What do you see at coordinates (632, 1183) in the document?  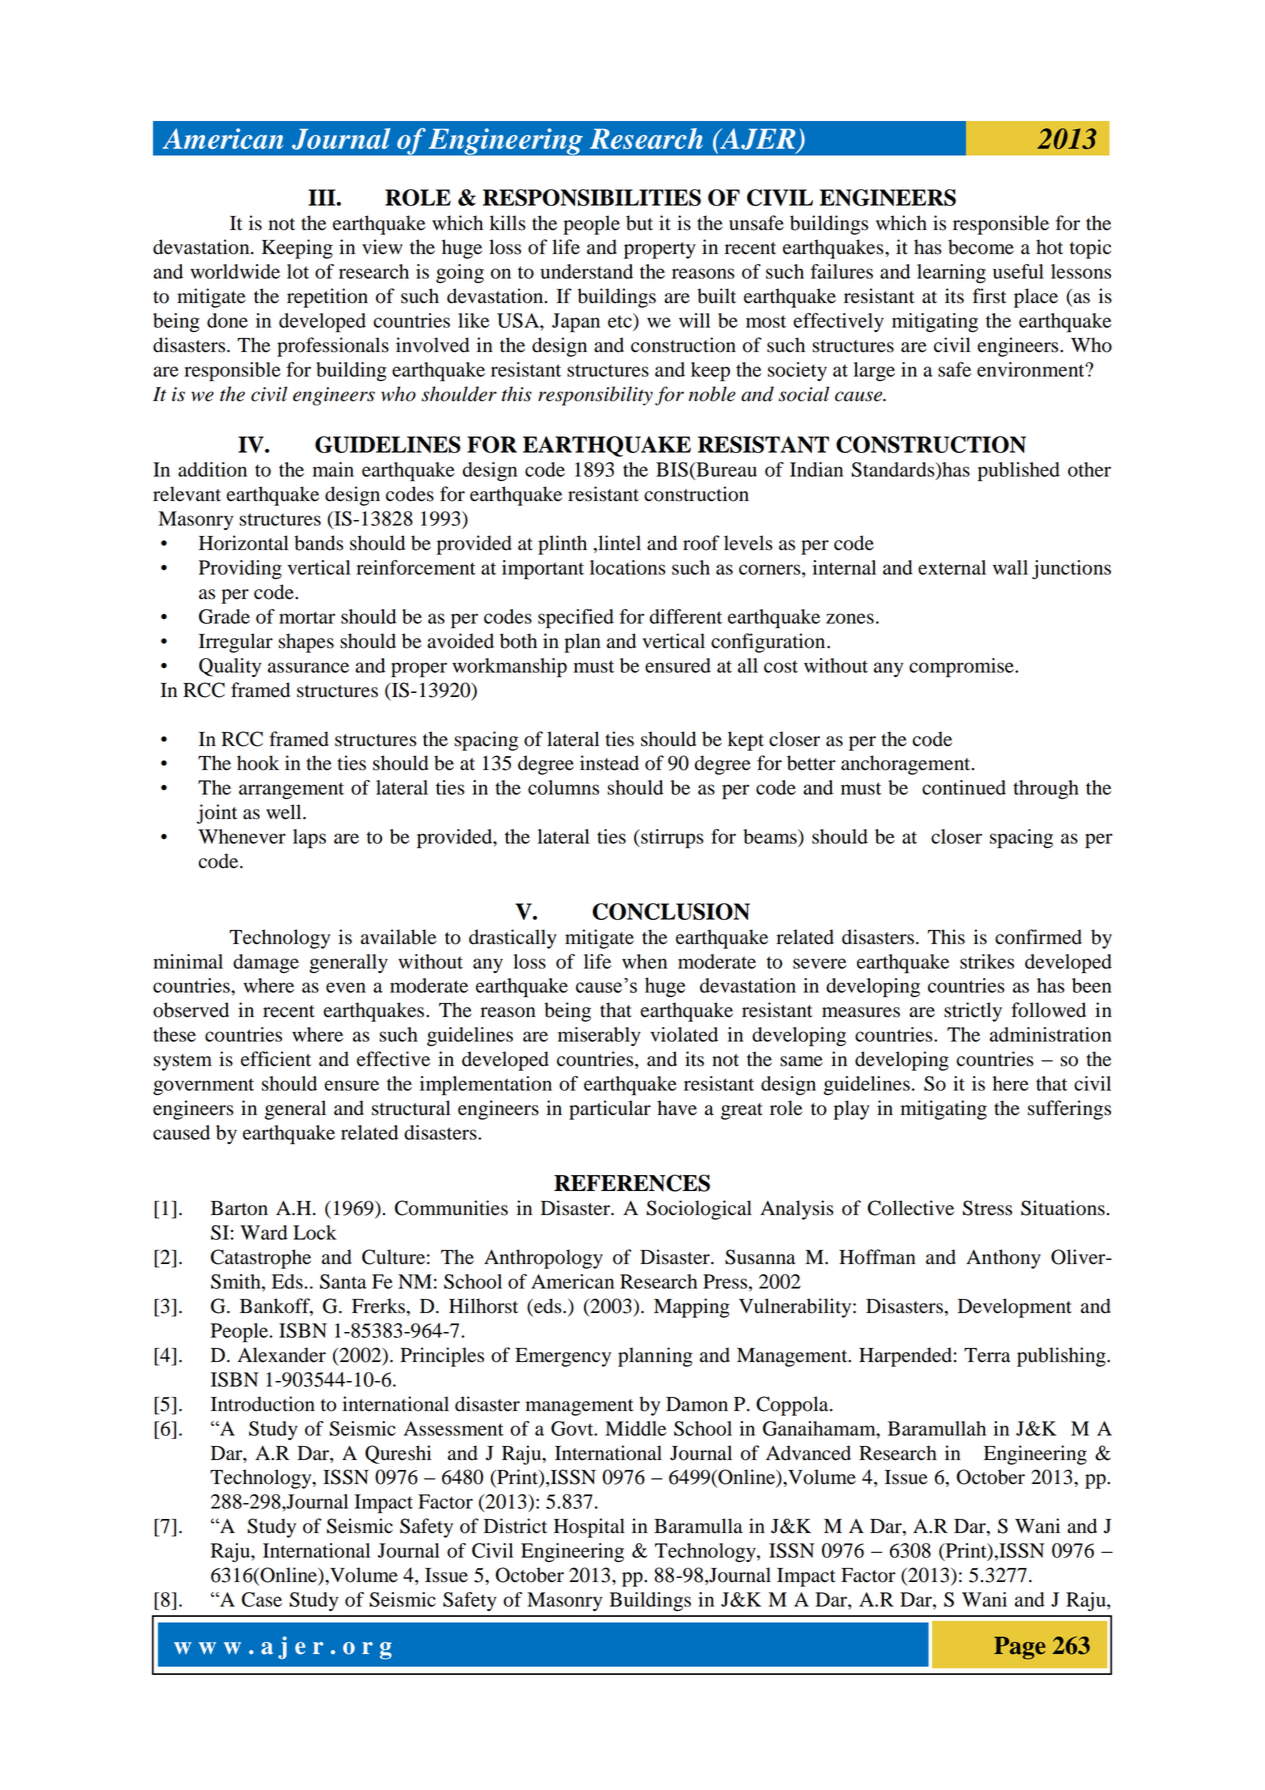 I see `REFERENCES` at bounding box center [632, 1183].
